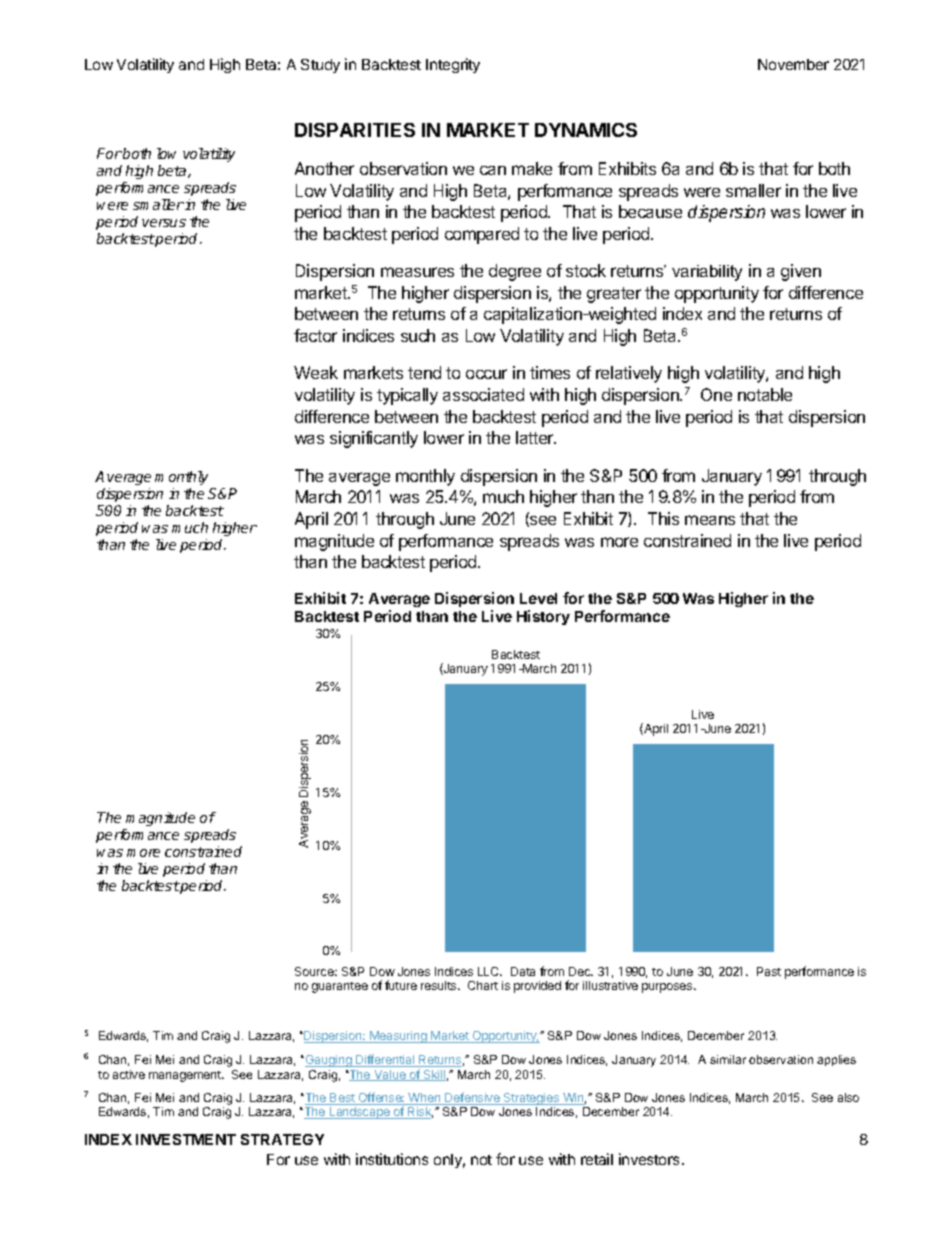 The width and height of the image is (952, 1233). I want to click on degree, so click(515, 272).
